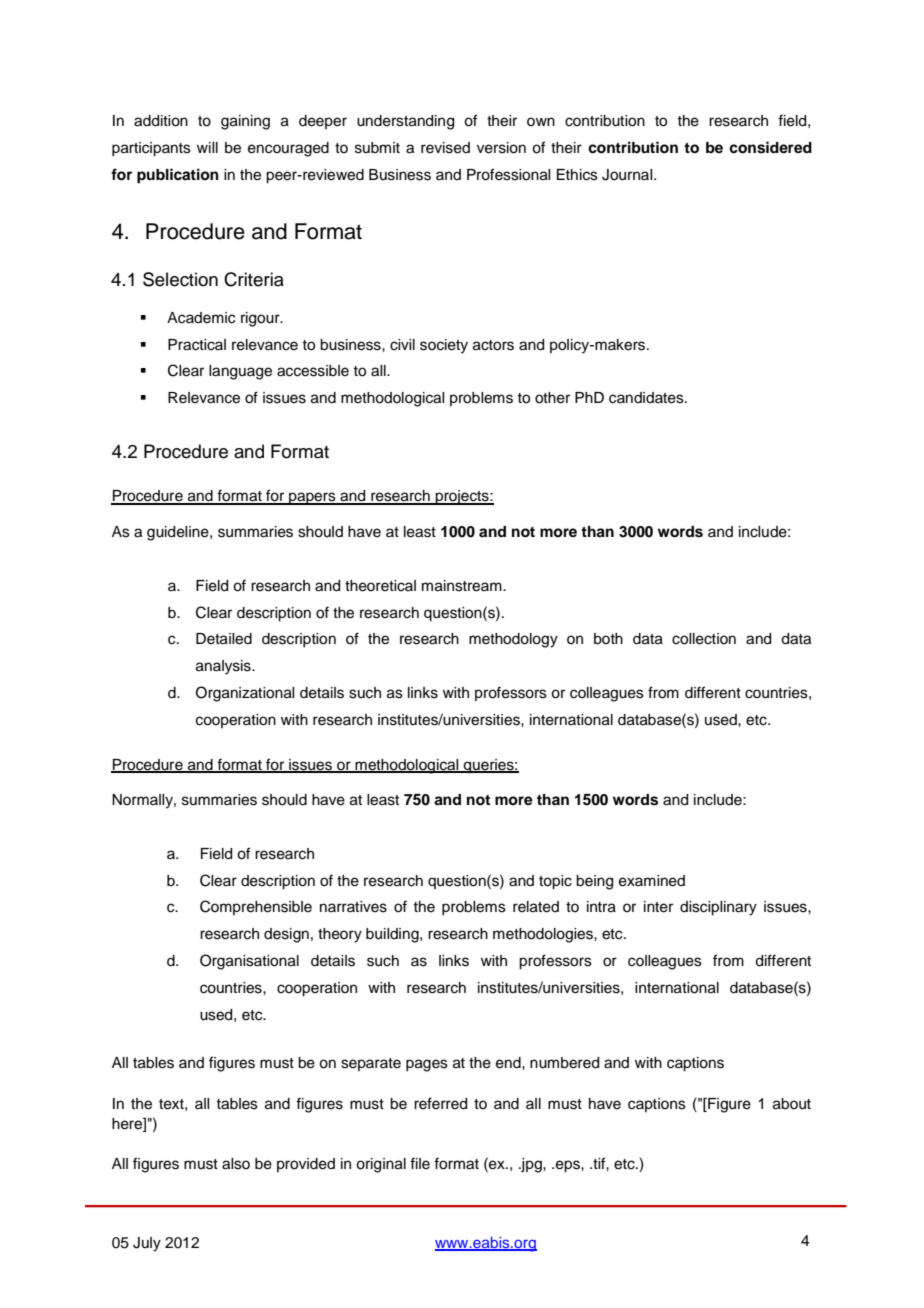 Image resolution: width=924 pixels, height=1308 pixels. Describe the element at coordinates (513, 640) in the image. I see `methodology` at that location.
